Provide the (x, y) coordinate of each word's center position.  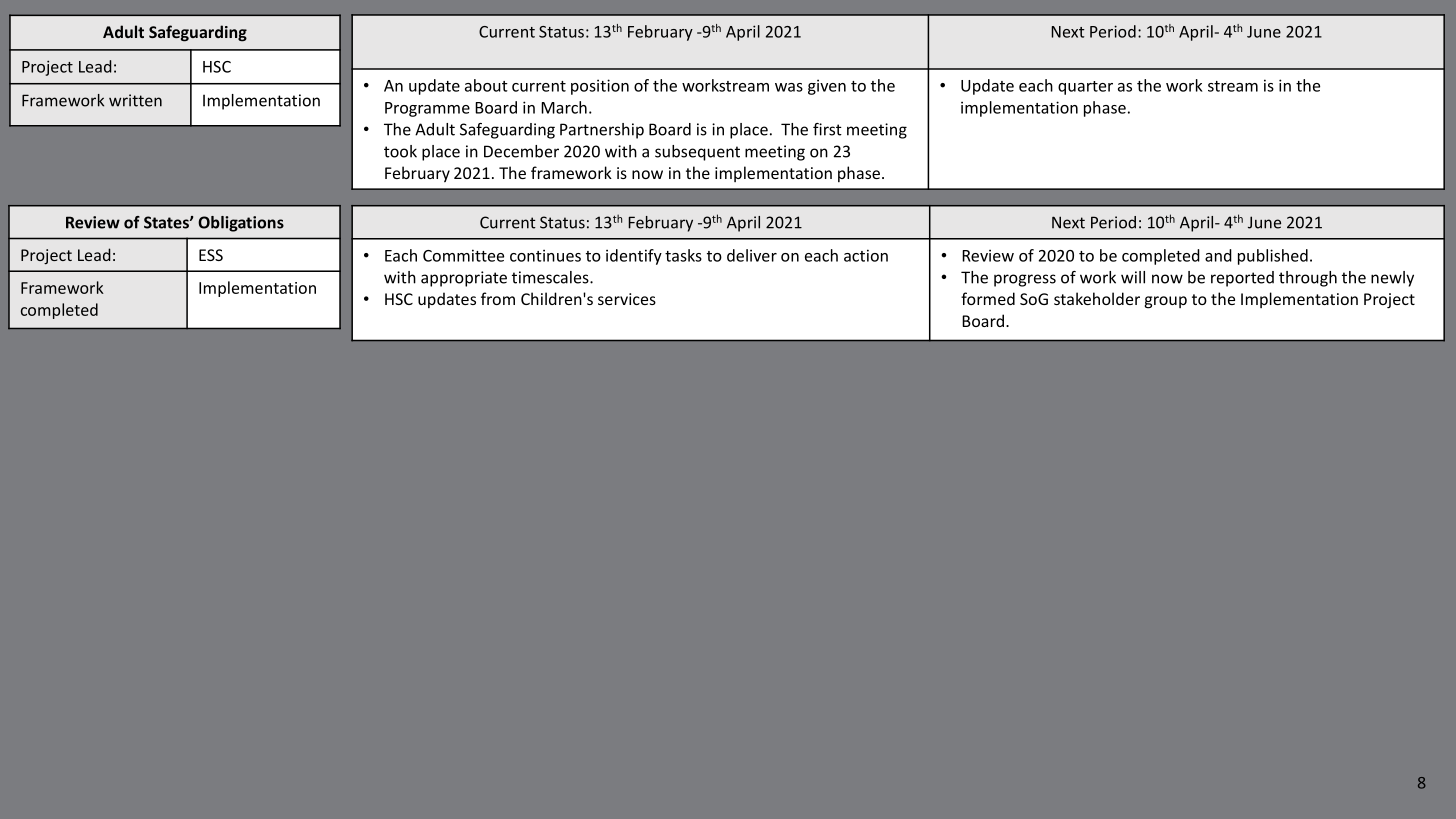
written (135, 100)
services (627, 299)
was (789, 87)
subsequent (697, 153)
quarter (1085, 88)
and (1218, 255)
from (498, 298)
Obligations (241, 224)
